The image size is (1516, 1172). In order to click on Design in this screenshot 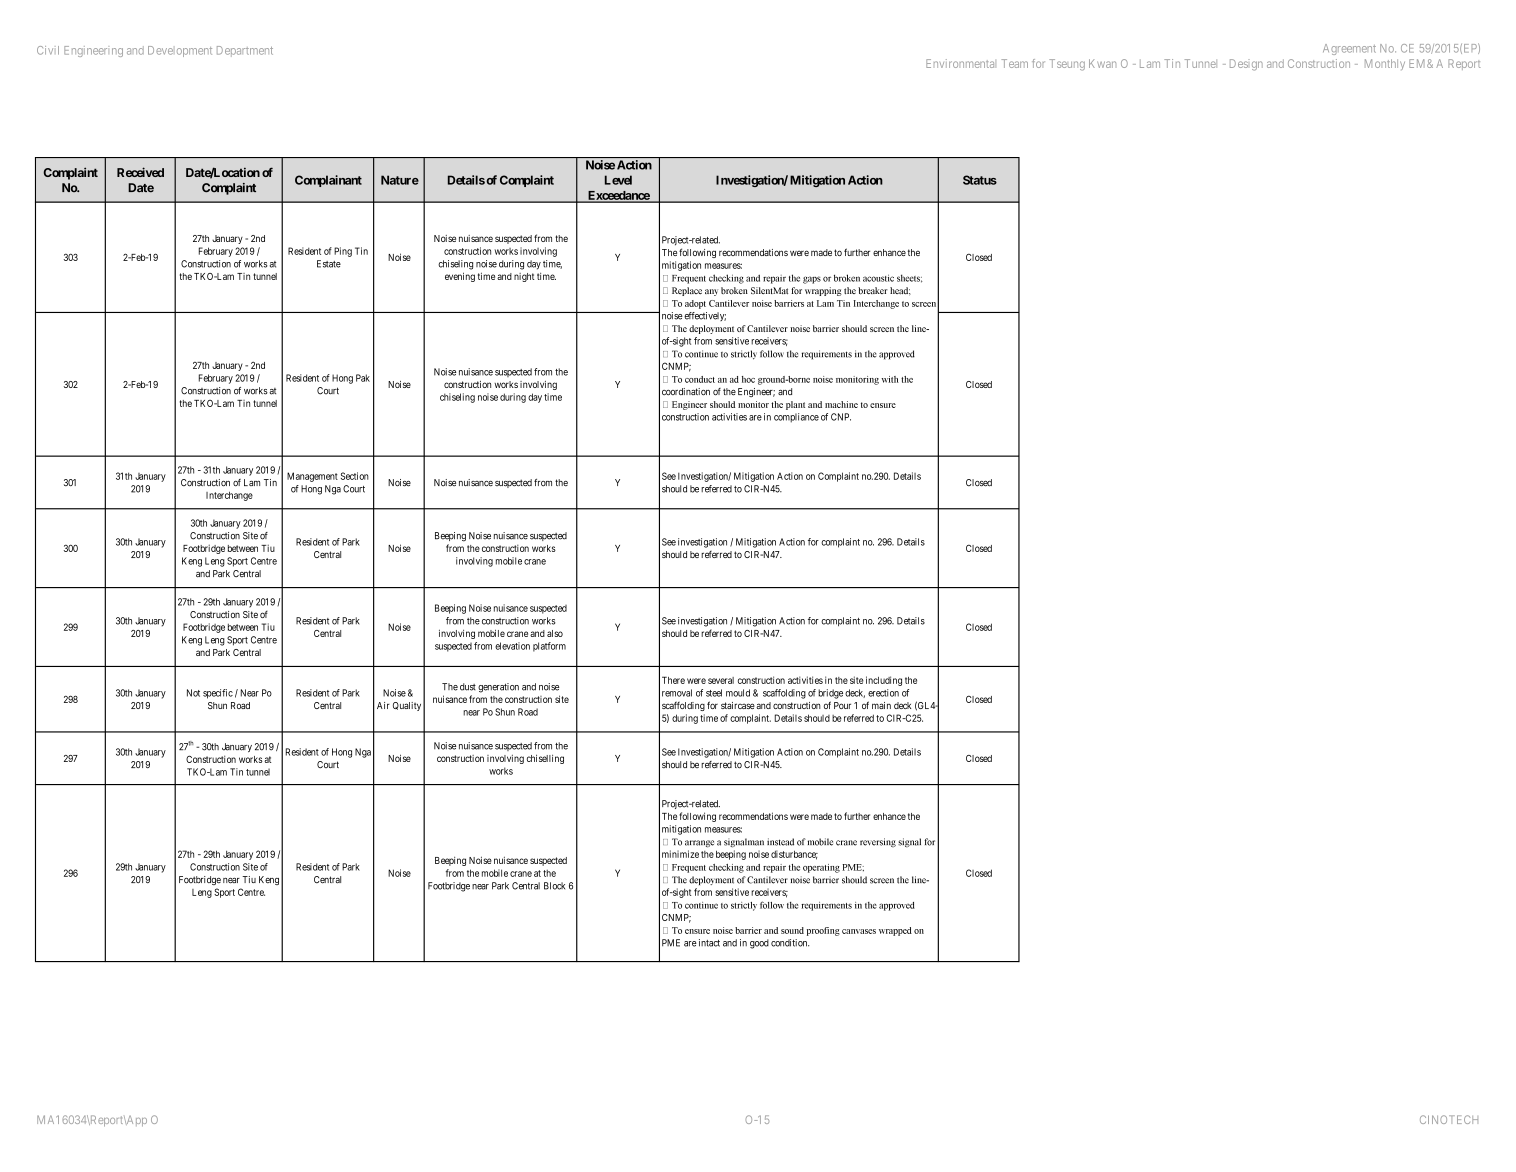, I will do `click(1246, 65)`.
